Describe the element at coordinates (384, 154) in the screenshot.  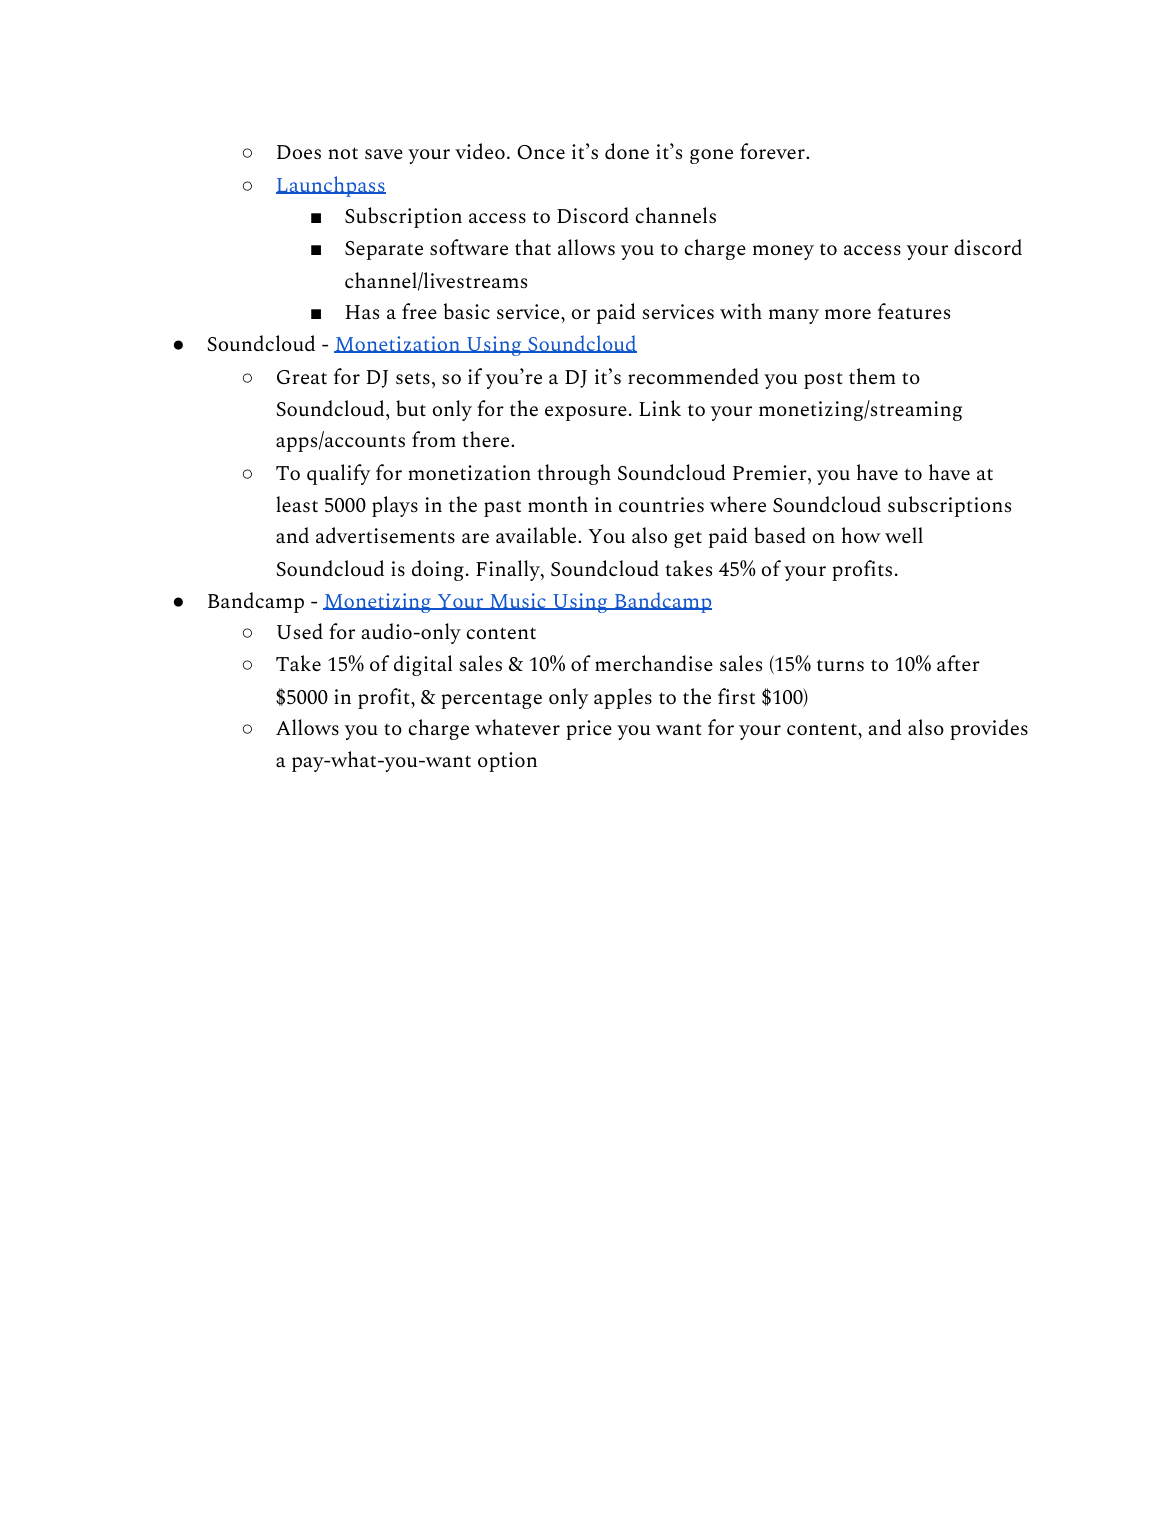
I see `save` at that location.
